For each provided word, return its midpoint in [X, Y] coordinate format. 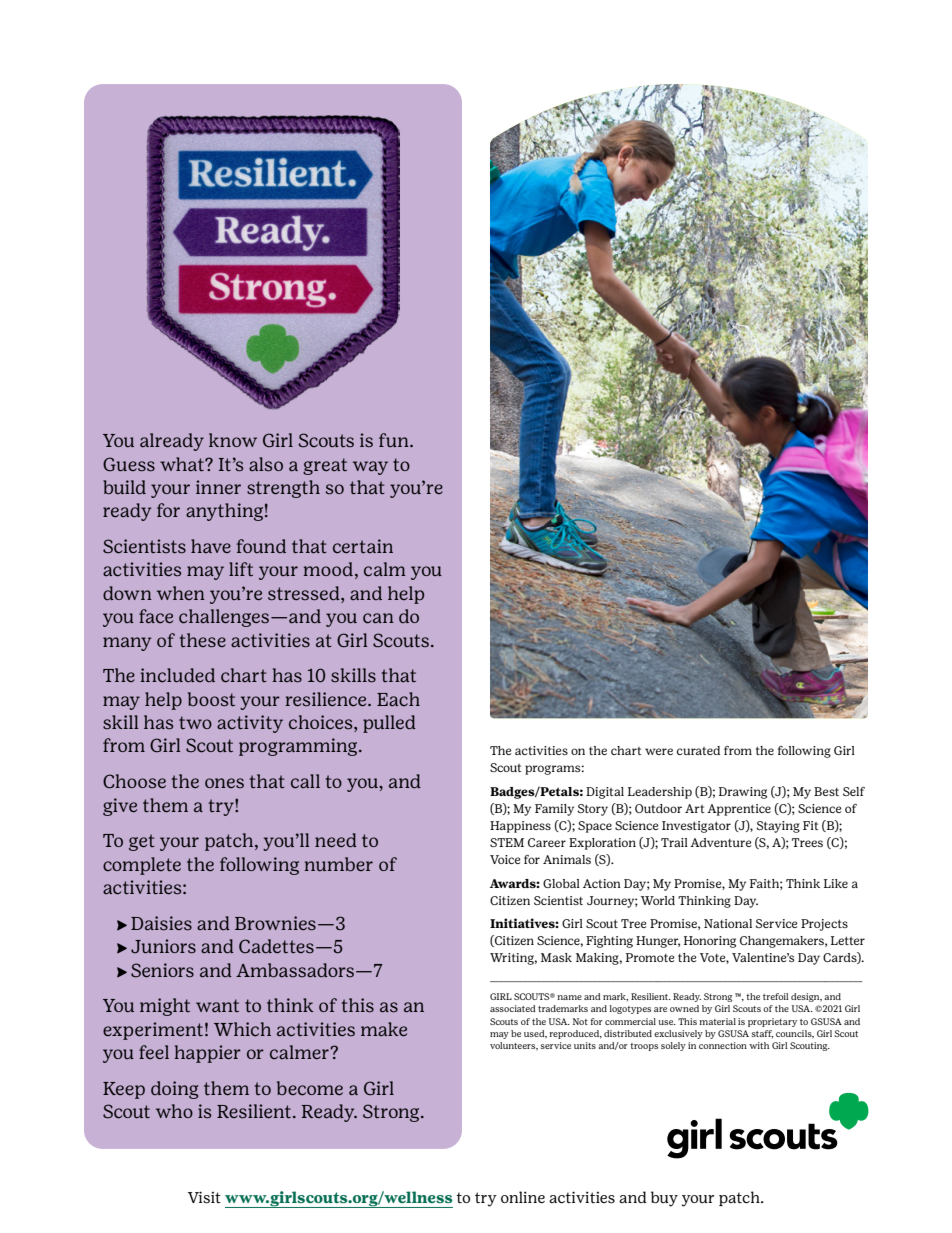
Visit [204, 1197]
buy [664, 1199]
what [183, 464]
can [378, 618]
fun [395, 440]
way [370, 468]
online [523, 1197]
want [217, 1005]
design [806, 997]
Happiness [520, 827]
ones [224, 783]
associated [513, 1008]
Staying [778, 827]
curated [698, 750]
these [202, 640]
